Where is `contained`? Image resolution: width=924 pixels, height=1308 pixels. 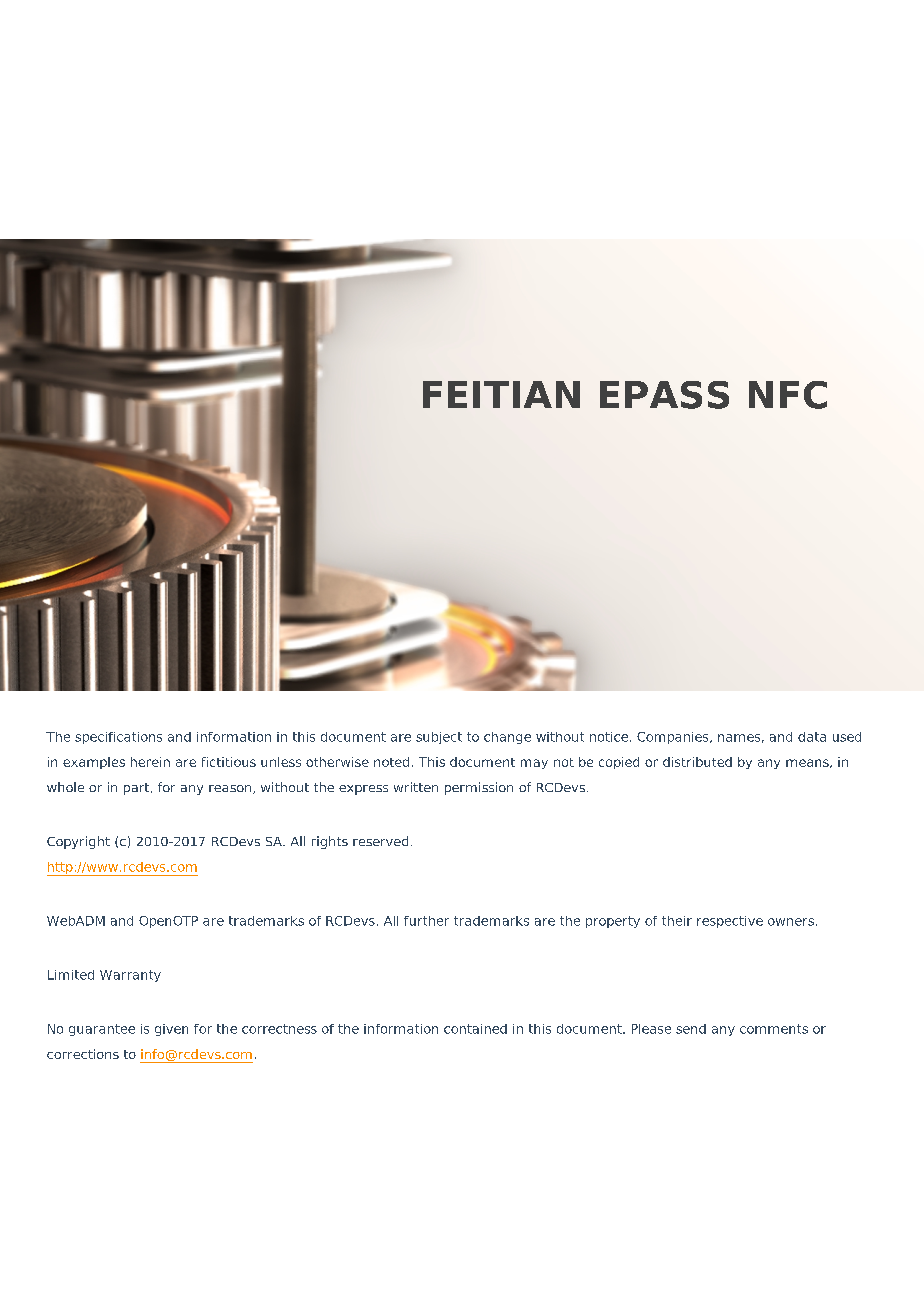
contained is located at coordinates (475, 1029).
